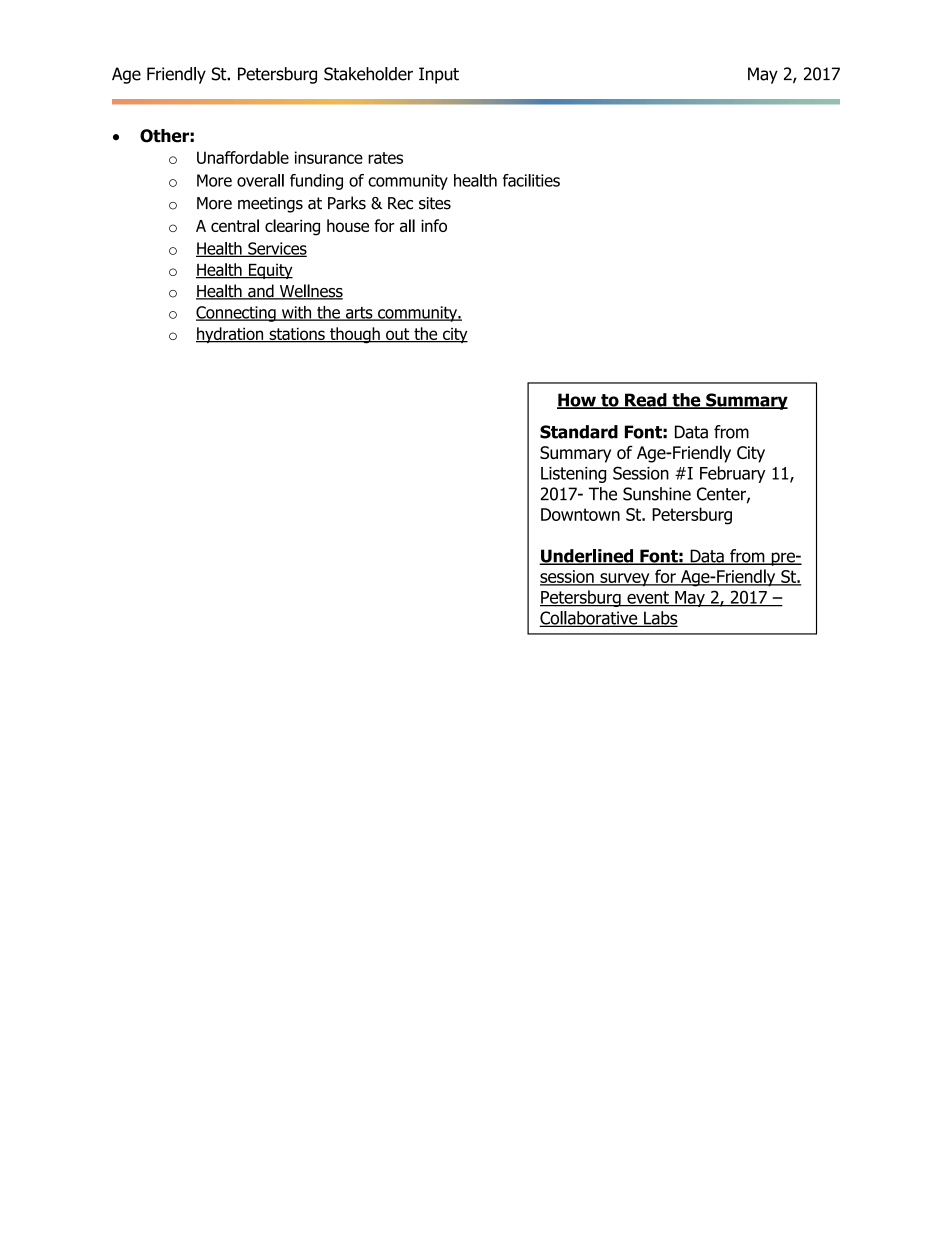  What do you see at coordinates (587, 557) in the document?
I see `Underlined` at bounding box center [587, 557].
